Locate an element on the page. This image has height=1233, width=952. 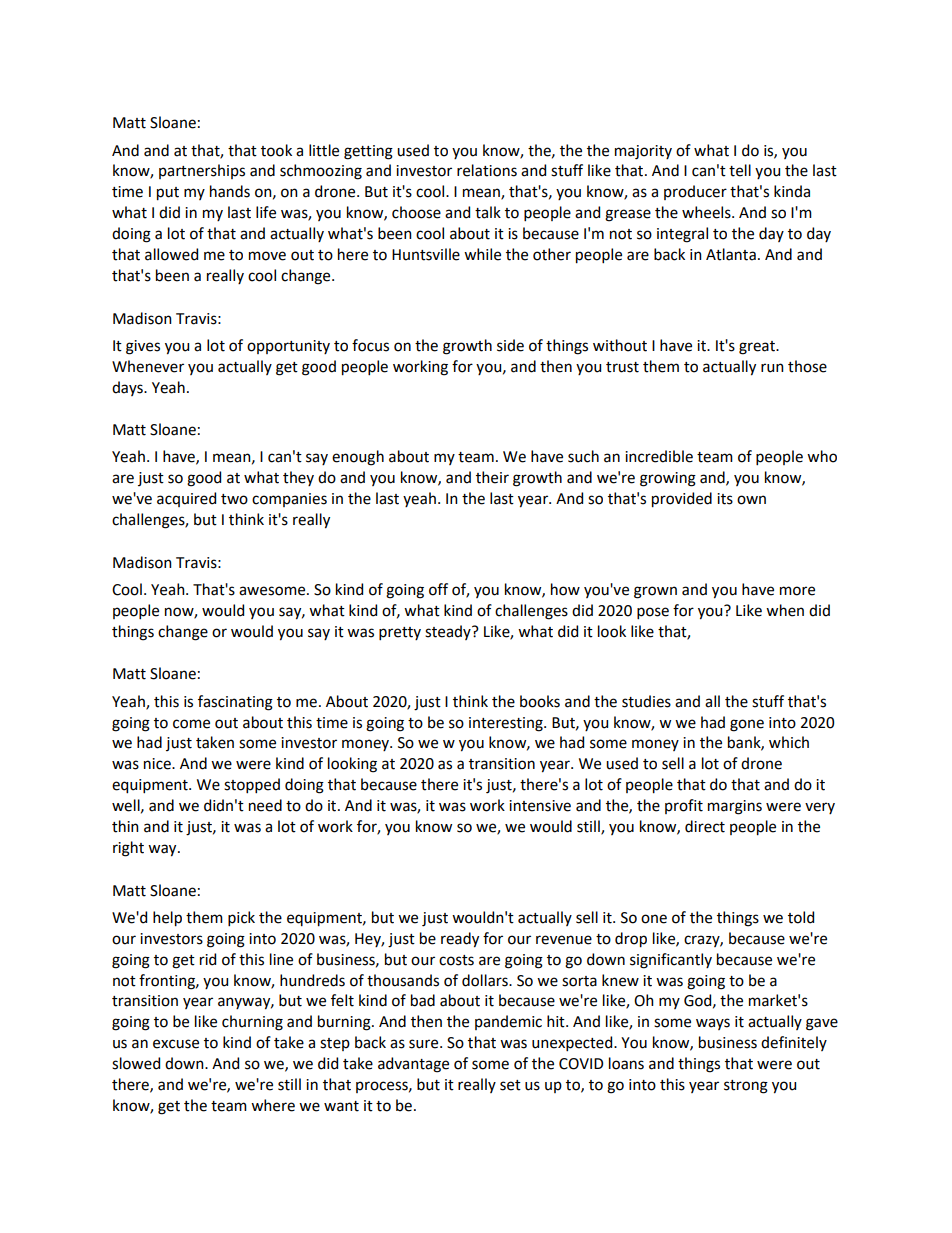
run is located at coordinates (772, 368).
